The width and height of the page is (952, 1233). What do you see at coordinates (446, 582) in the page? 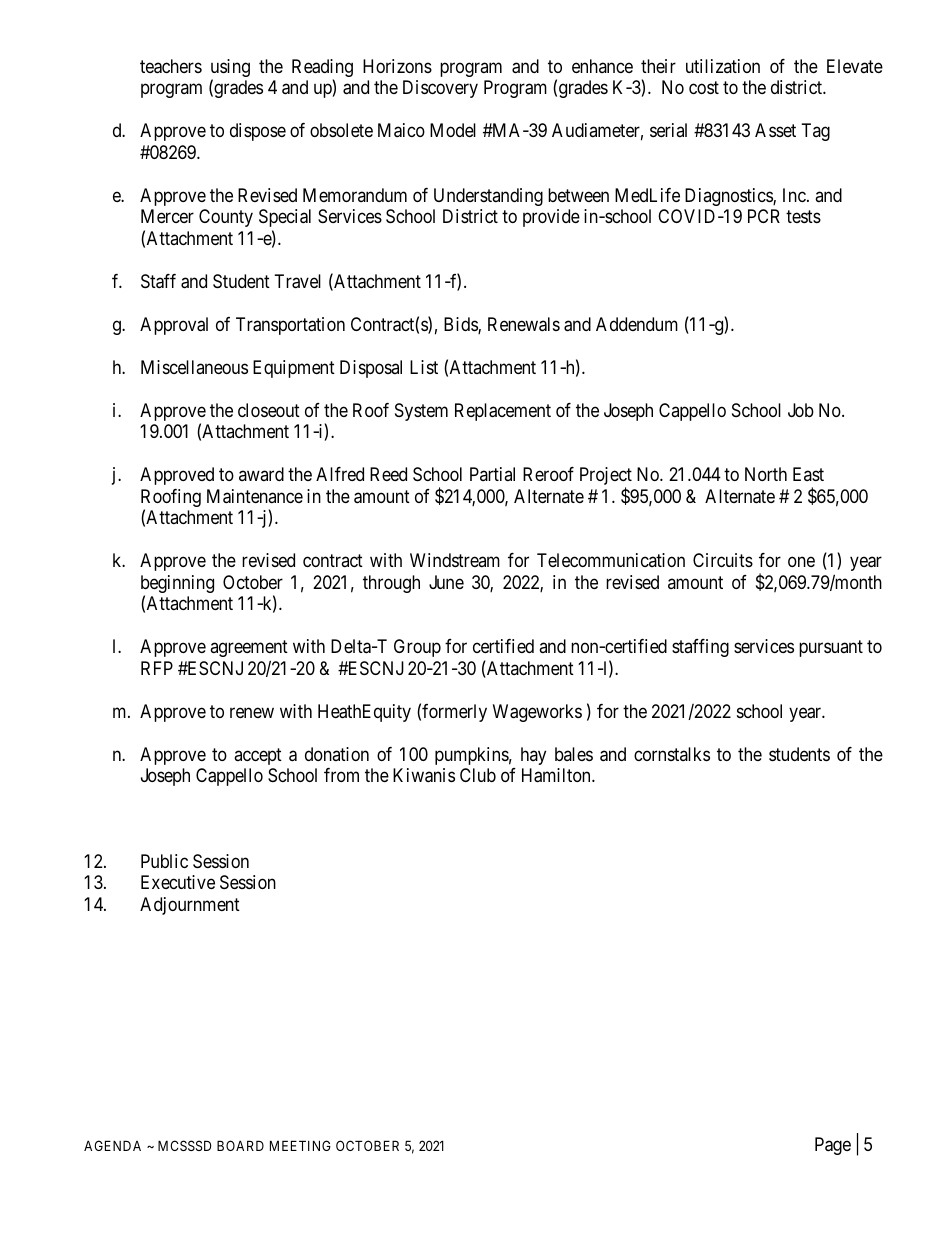
I see `June` at bounding box center [446, 582].
